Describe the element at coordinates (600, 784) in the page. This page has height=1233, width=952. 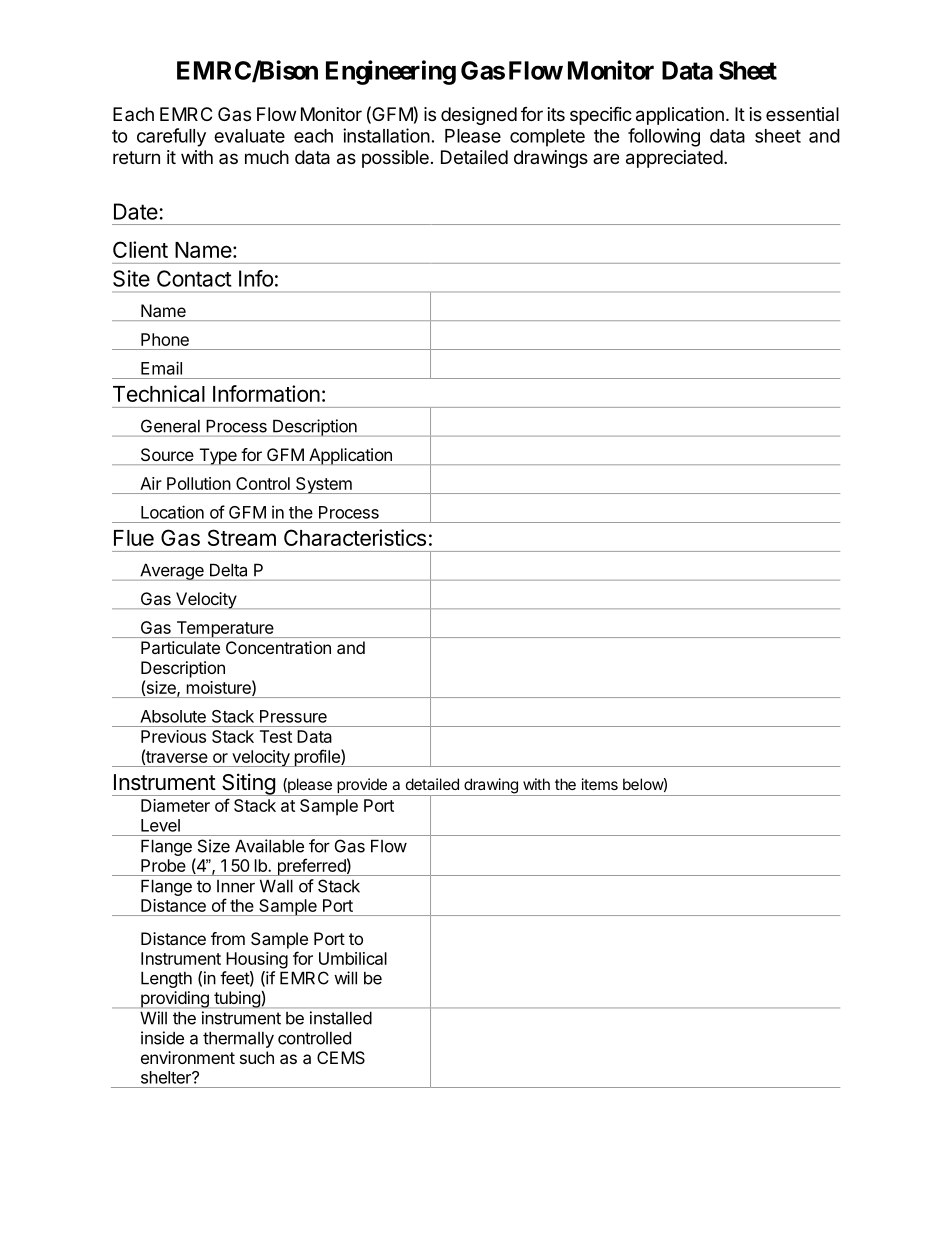
I see `items` at that location.
